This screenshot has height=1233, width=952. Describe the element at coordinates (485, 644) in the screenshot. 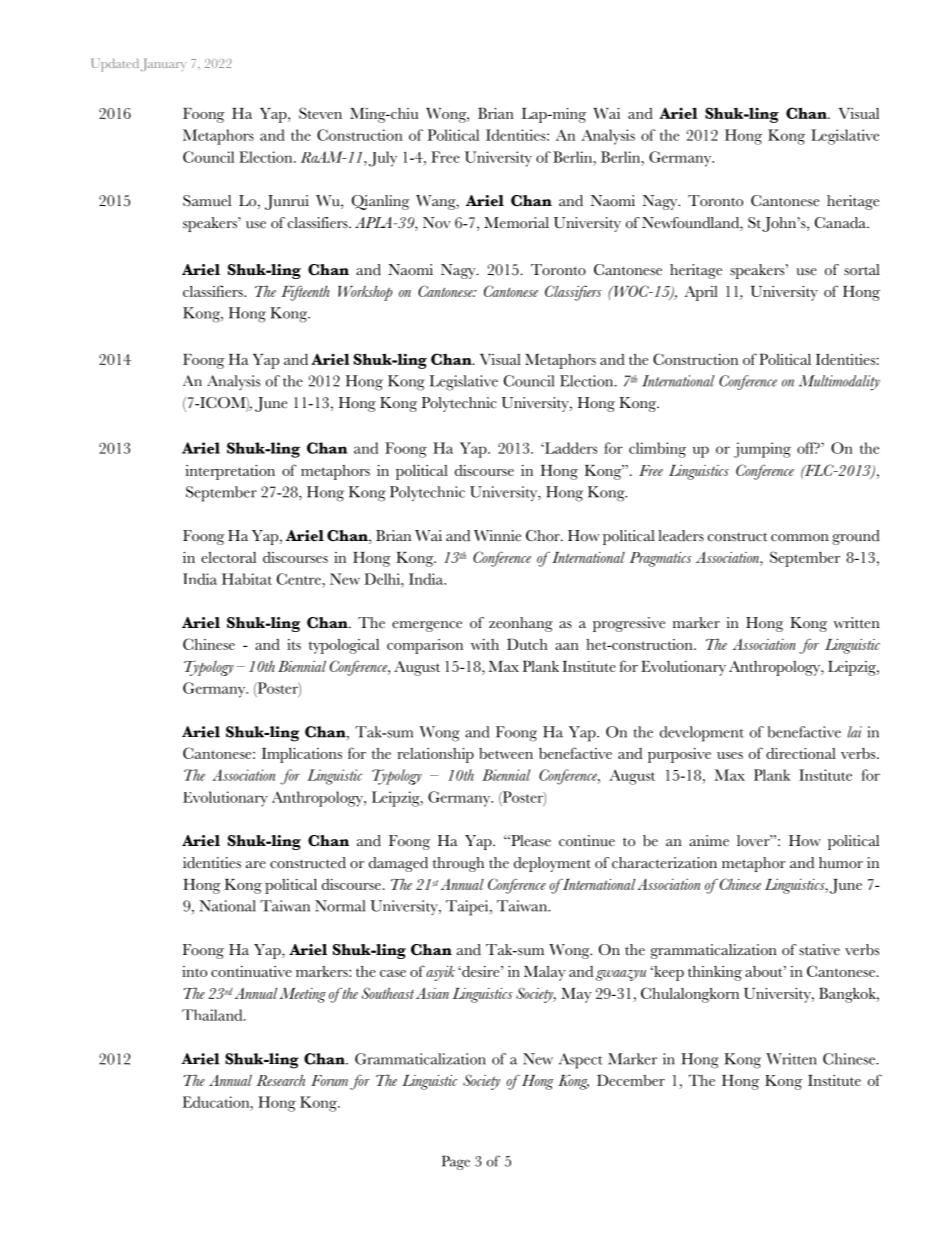

I see `with` at that location.
